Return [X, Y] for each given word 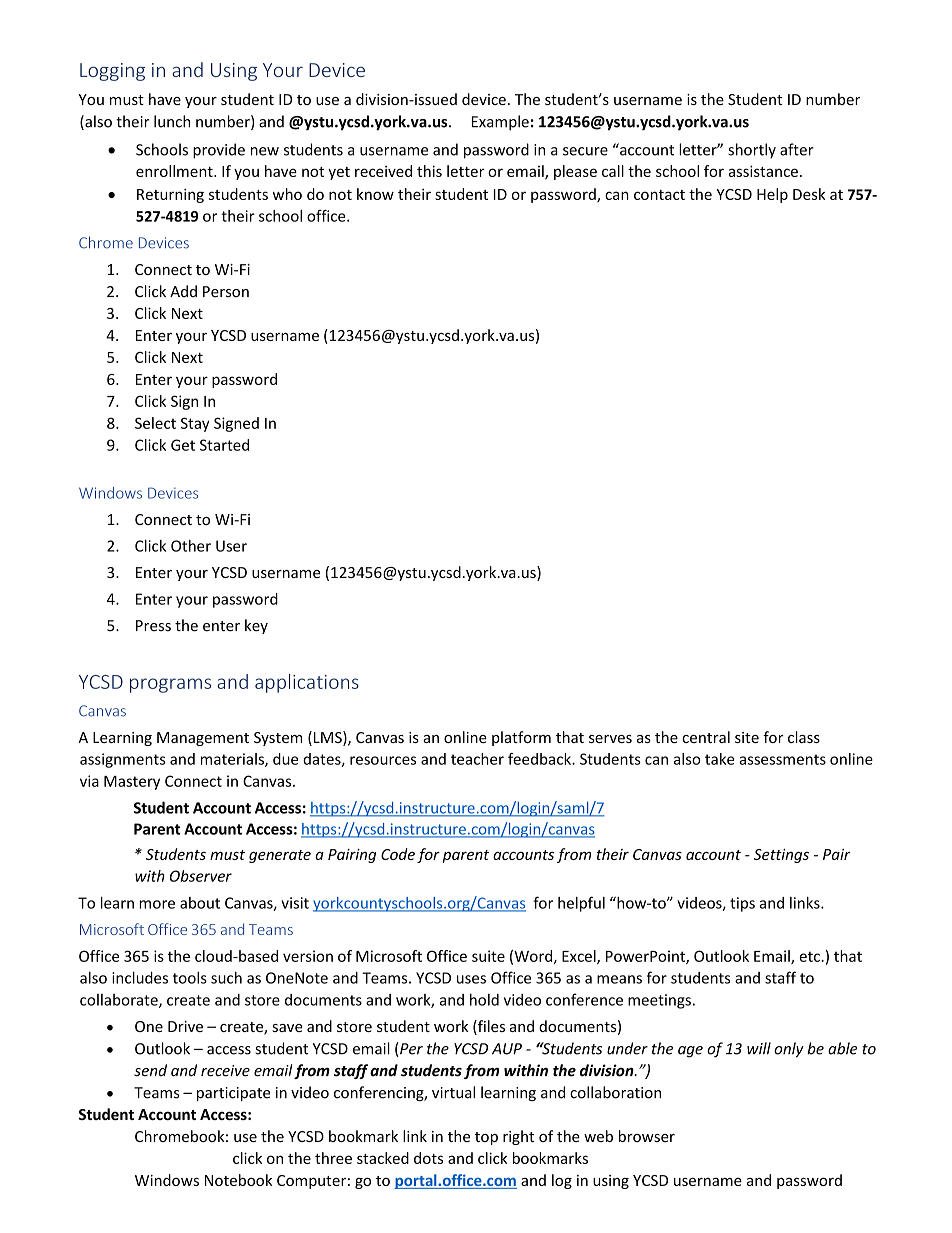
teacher [477, 759]
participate [233, 1094]
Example [500, 123]
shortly [752, 151]
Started [224, 445]
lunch [172, 121]
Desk [809, 194]
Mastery [132, 783]
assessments [782, 759]
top [486, 1138]
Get [183, 445]
